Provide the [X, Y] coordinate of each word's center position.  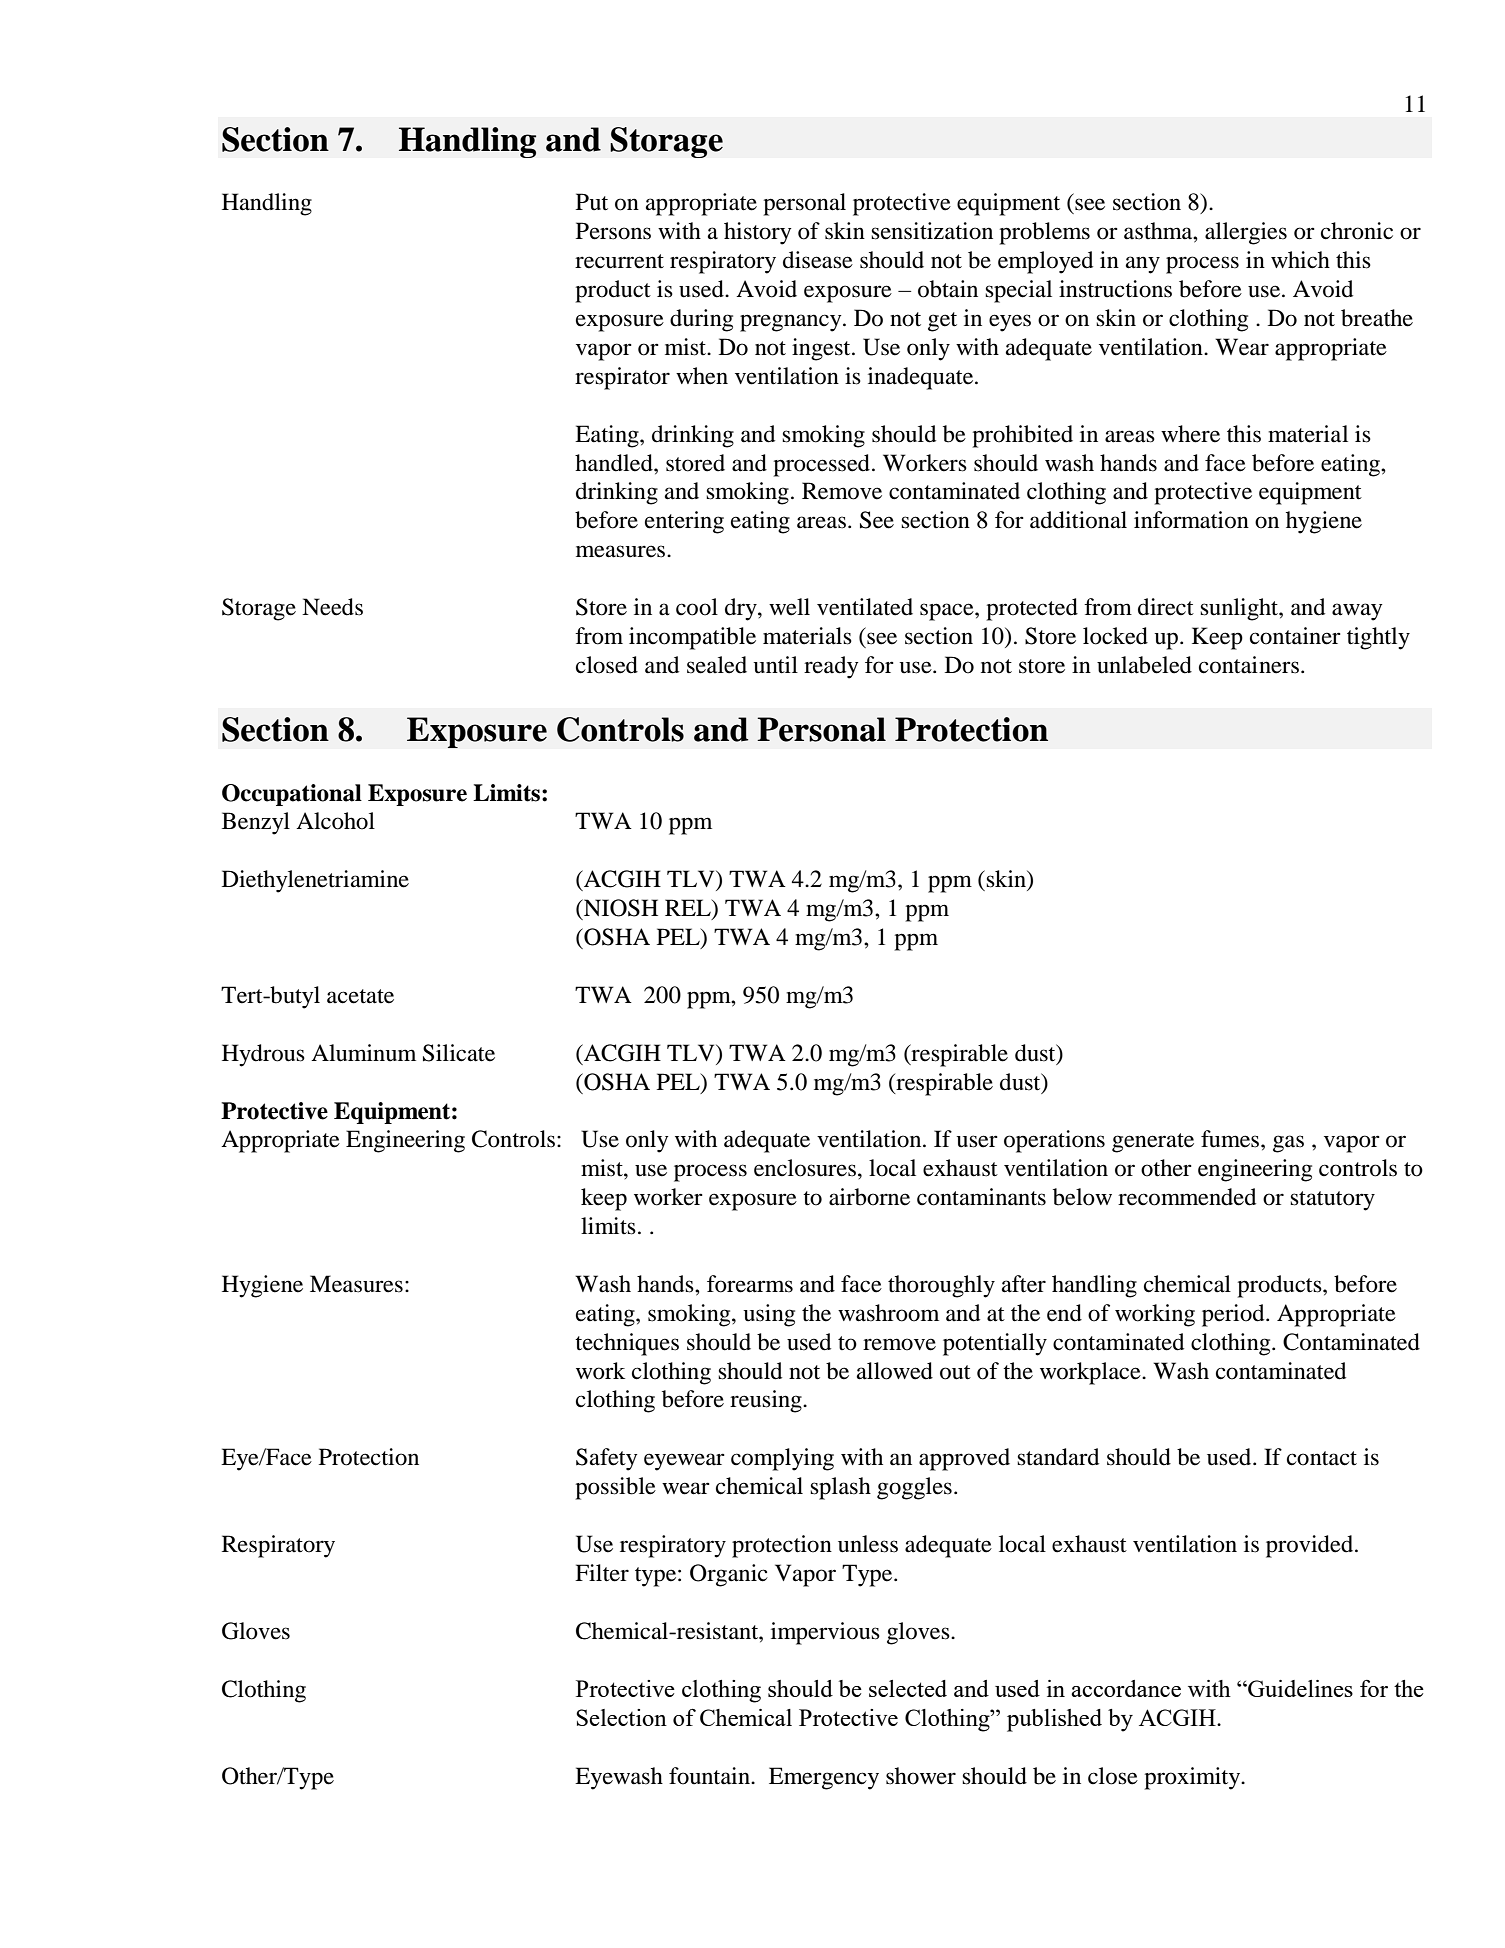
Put [592, 202]
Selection [621, 1717]
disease [818, 260]
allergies [1246, 233]
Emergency [824, 1778]
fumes [1231, 1139]
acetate [360, 996]
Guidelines [1299, 1688]
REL [689, 907]
